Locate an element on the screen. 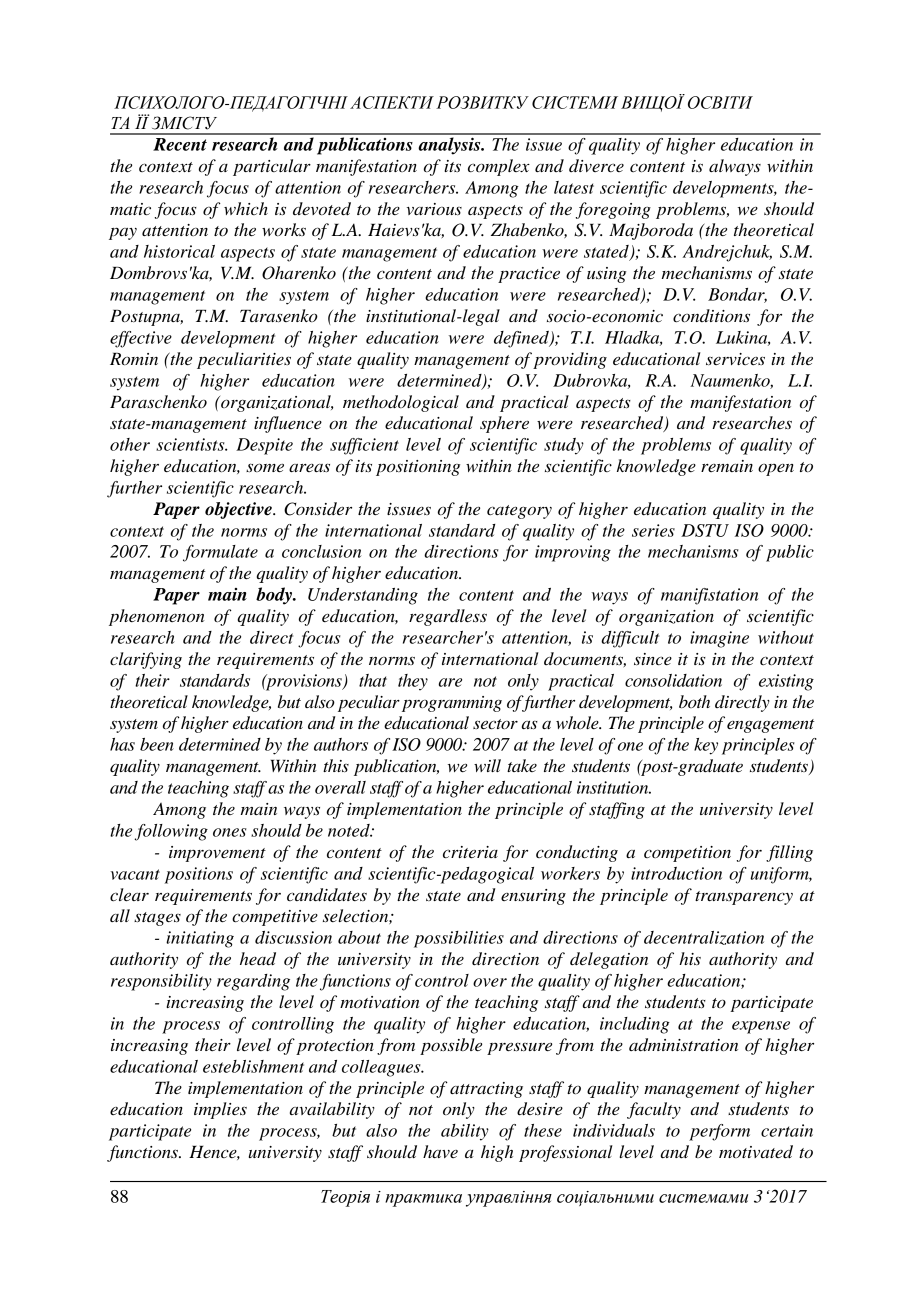 This screenshot has height=1308, width=924. regardless is located at coordinates (448, 617).
